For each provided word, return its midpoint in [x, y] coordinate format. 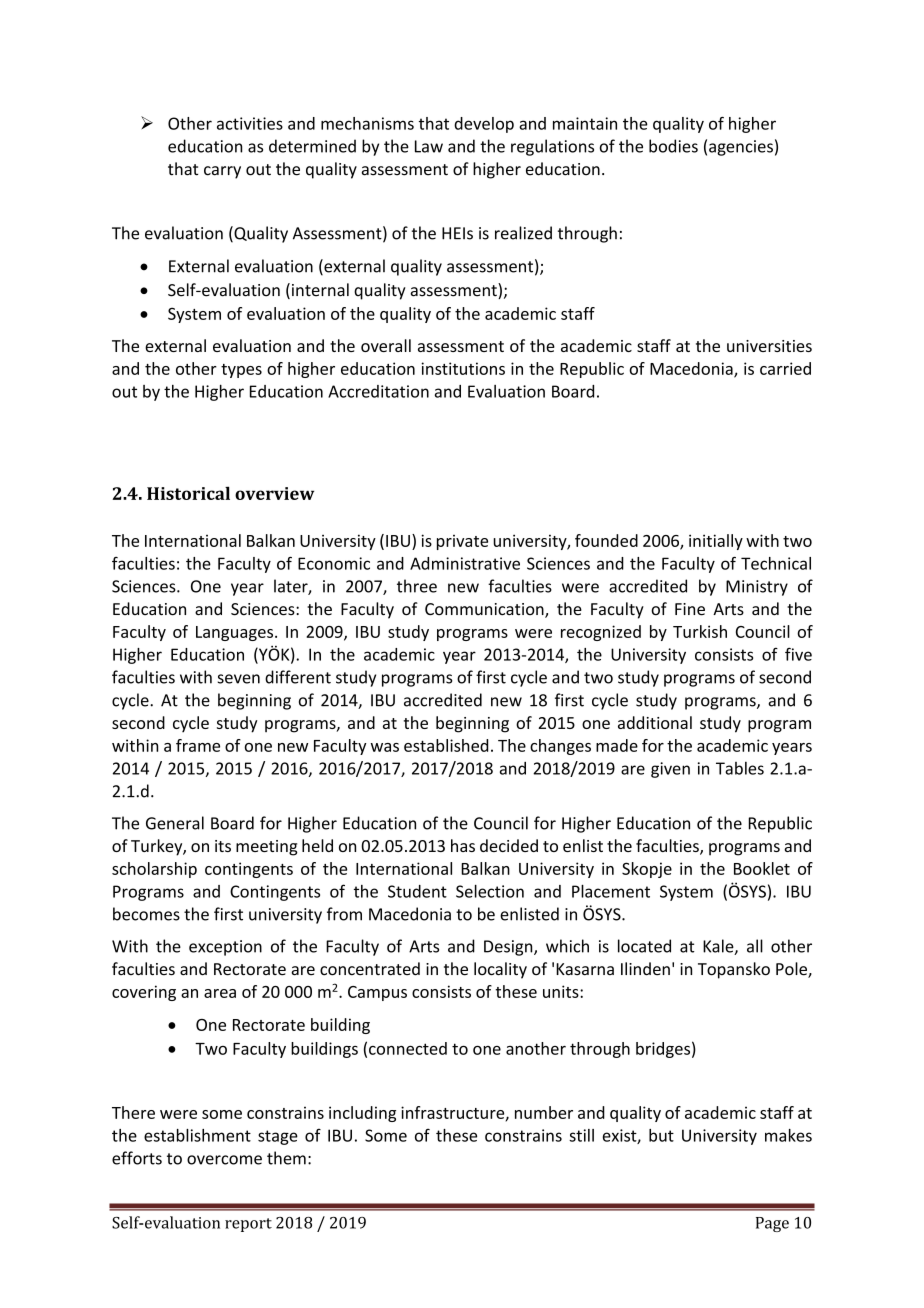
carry [222, 172]
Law [429, 146]
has [463, 845]
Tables [740, 768]
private [462, 542]
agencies [741, 148]
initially [716, 542]
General [175, 823]
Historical [188, 493]
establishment [197, 1135]
